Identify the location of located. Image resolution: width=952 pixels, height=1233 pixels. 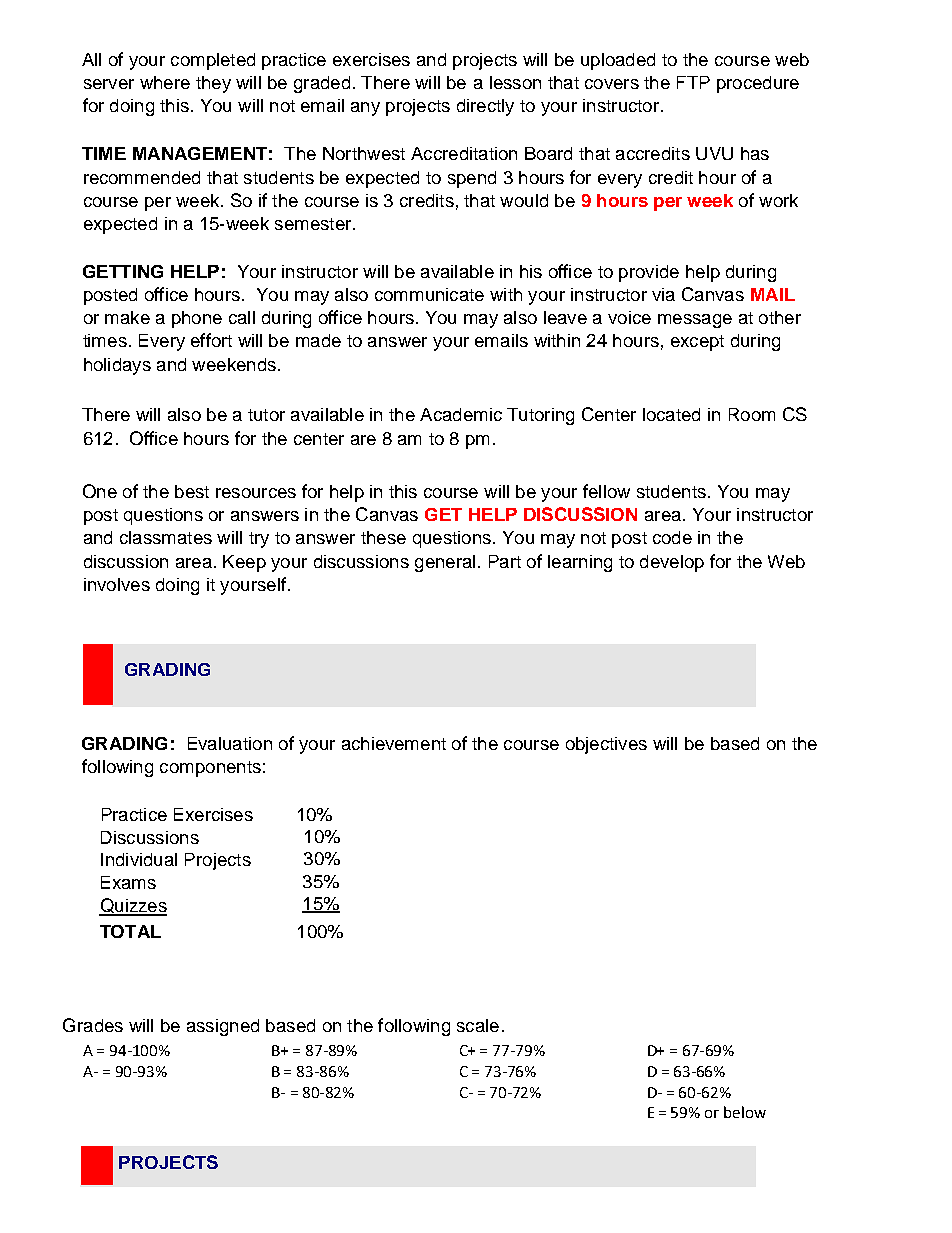
(671, 414).
